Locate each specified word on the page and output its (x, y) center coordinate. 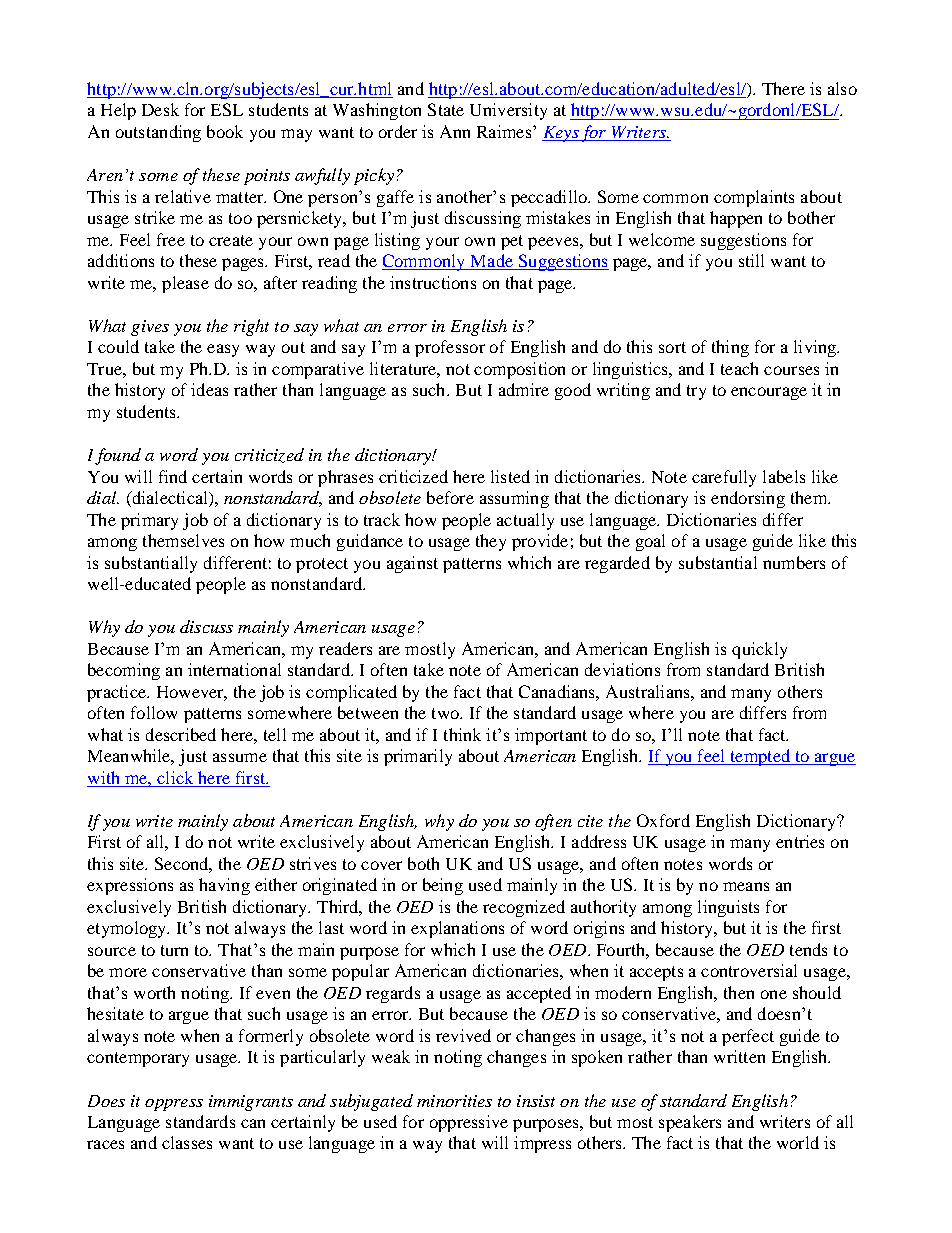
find (173, 476)
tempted (760, 757)
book (225, 131)
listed (510, 476)
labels (784, 476)
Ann (455, 131)
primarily (418, 757)
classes (187, 1142)
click (175, 777)
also (842, 88)
